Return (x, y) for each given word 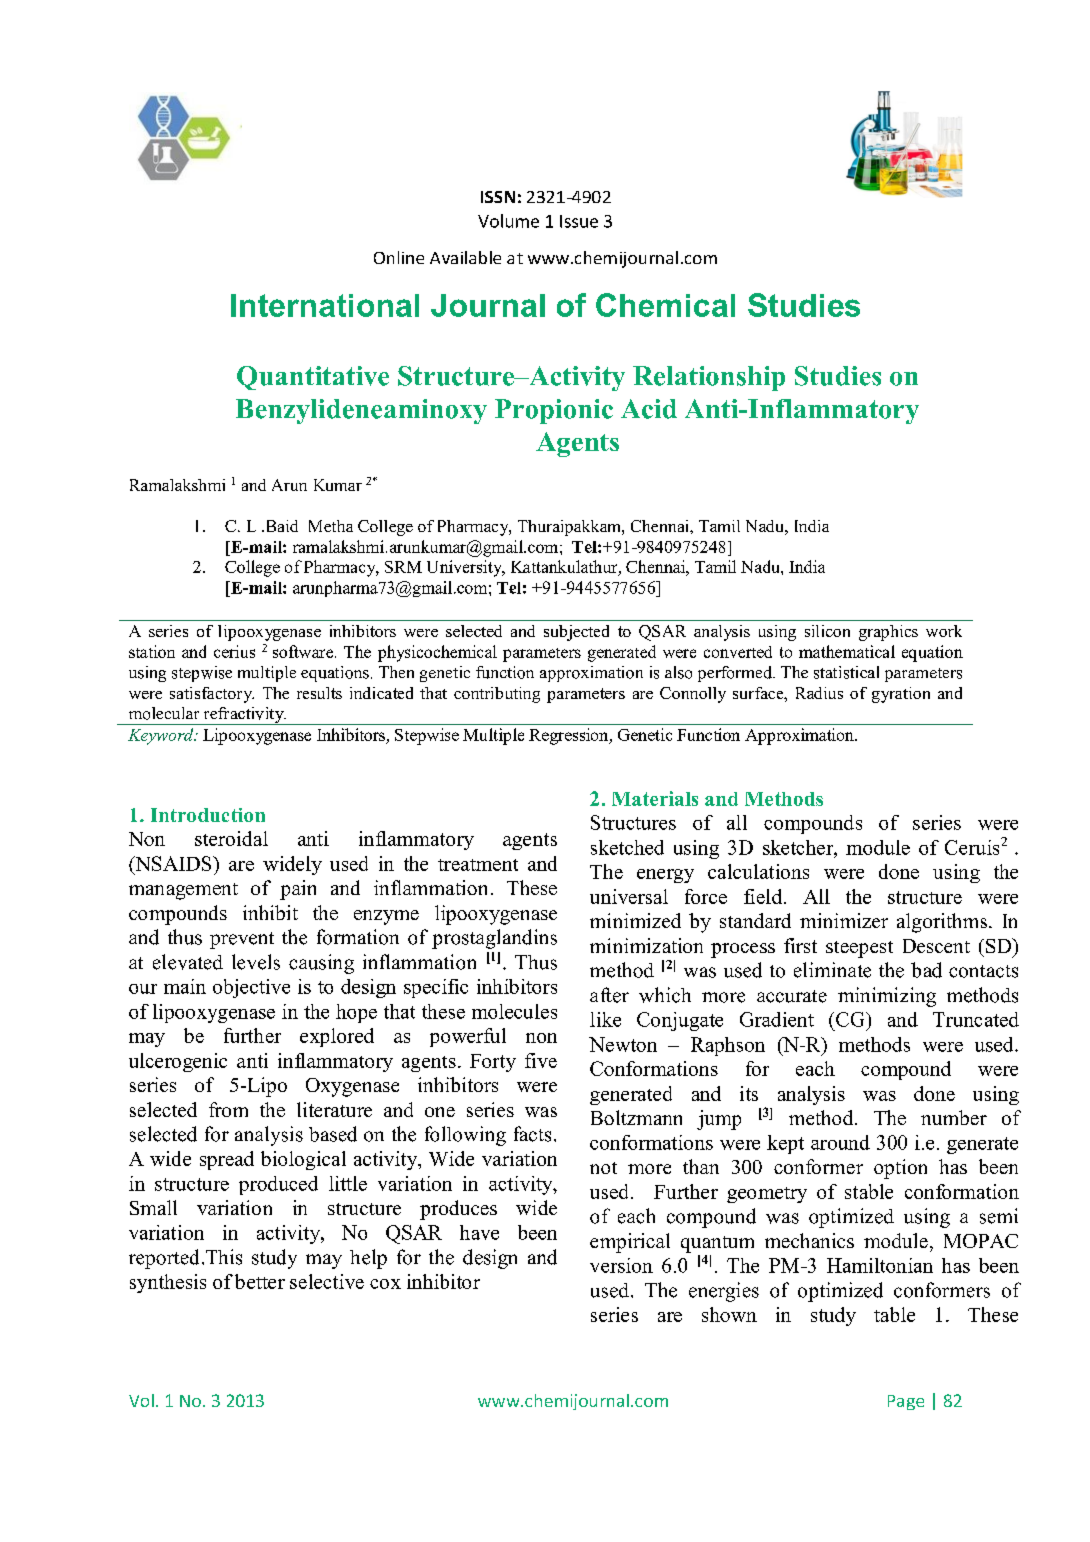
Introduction (208, 815)
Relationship (709, 378)
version (621, 1265)
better (260, 1281)
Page (906, 1402)
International (325, 305)
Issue (579, 221)
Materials (655, 798)
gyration (901, 695)
